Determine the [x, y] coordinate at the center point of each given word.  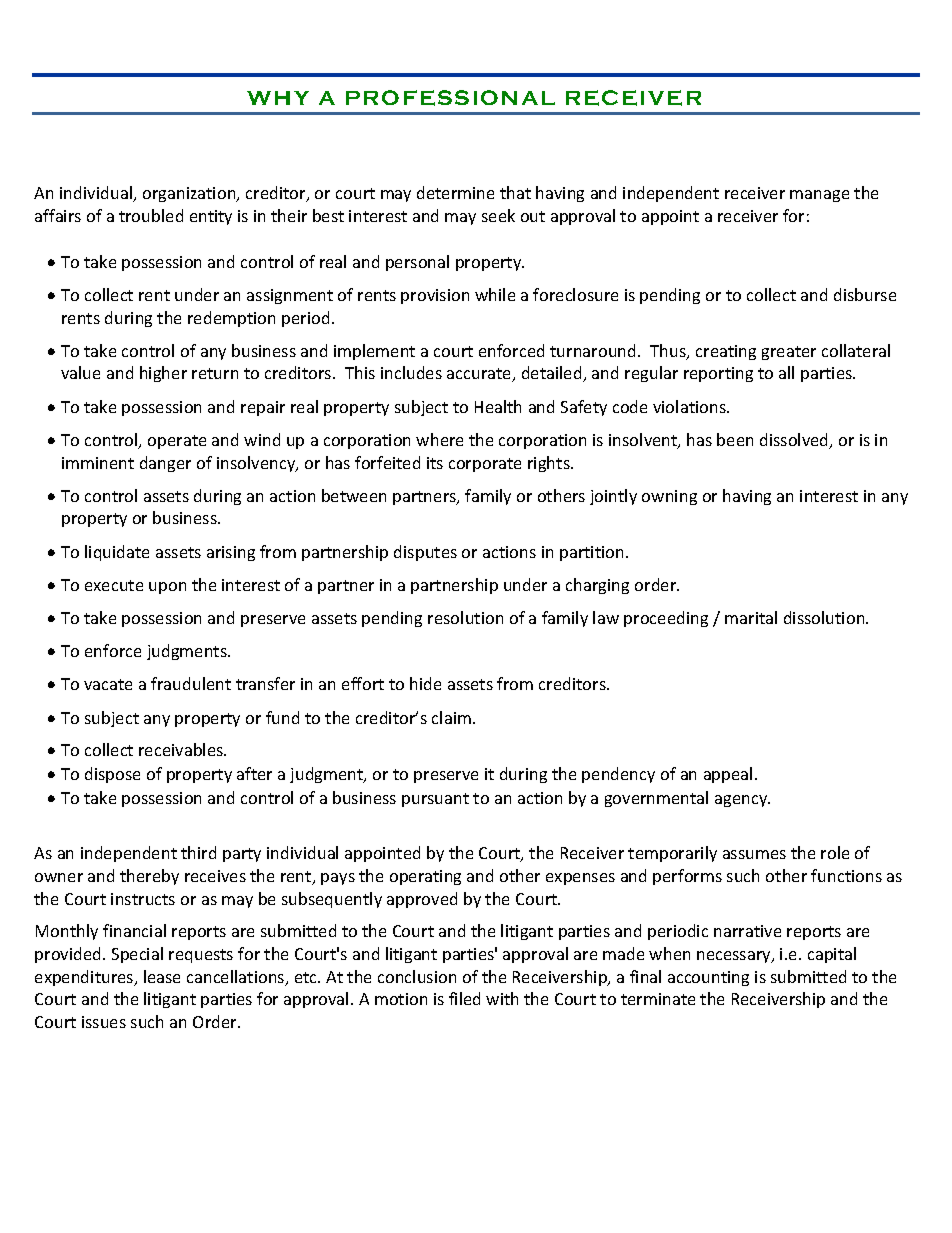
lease [162, 976]
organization [190, 194]
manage [819, 196]
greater [789, 353]
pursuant [435, 800]
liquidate [117, 553]
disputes [425, 553]
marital [751, 617]
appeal [728, 775]
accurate [480, 375]
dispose [112, 775]
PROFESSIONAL [450, 98]
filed [464, 998]
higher [163, 374]
